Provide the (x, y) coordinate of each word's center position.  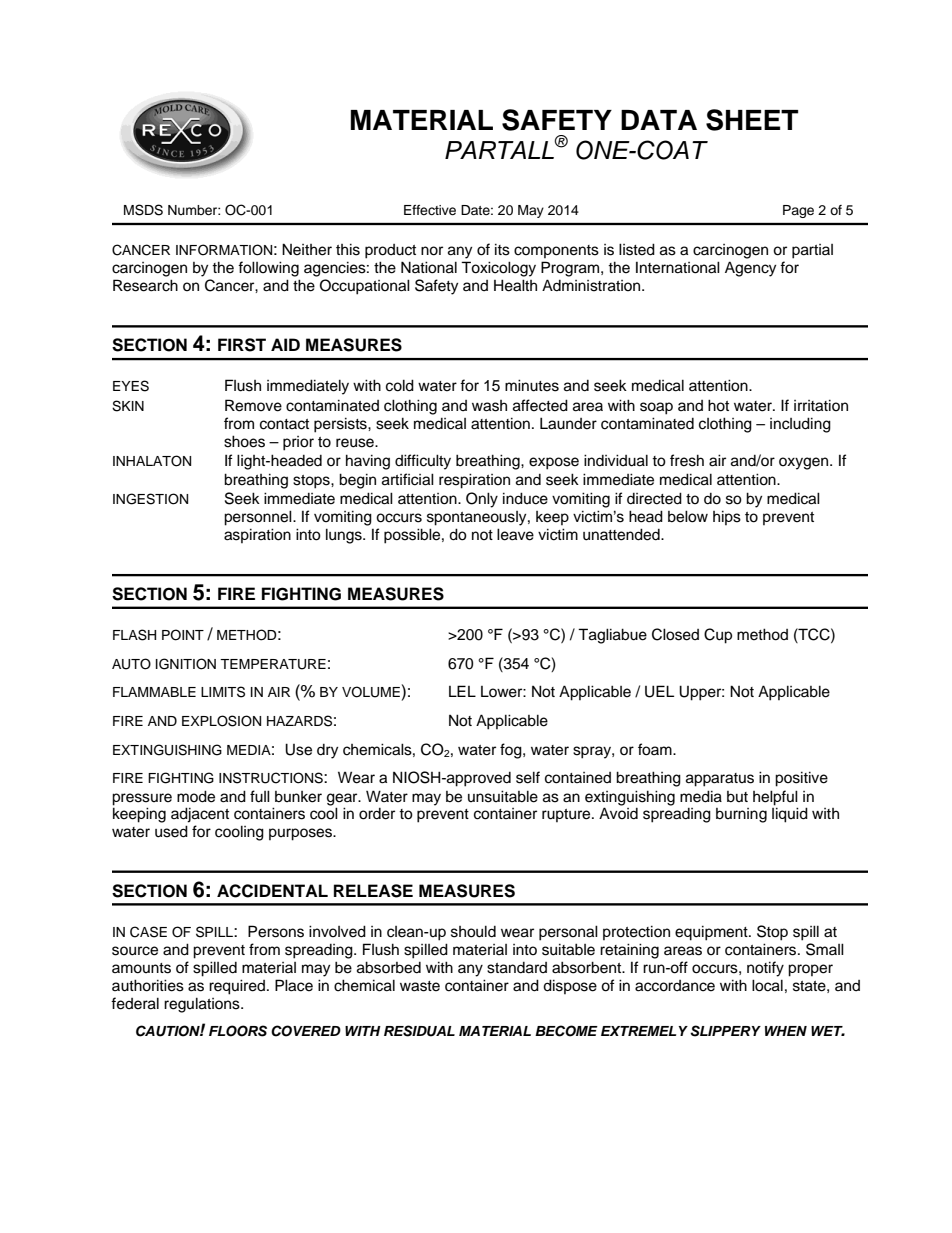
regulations (203, 1005)
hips (727, 517)
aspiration (257, 535)
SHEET (752, 120)
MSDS (143, 210)
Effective (430, 210)
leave (515, 534)
